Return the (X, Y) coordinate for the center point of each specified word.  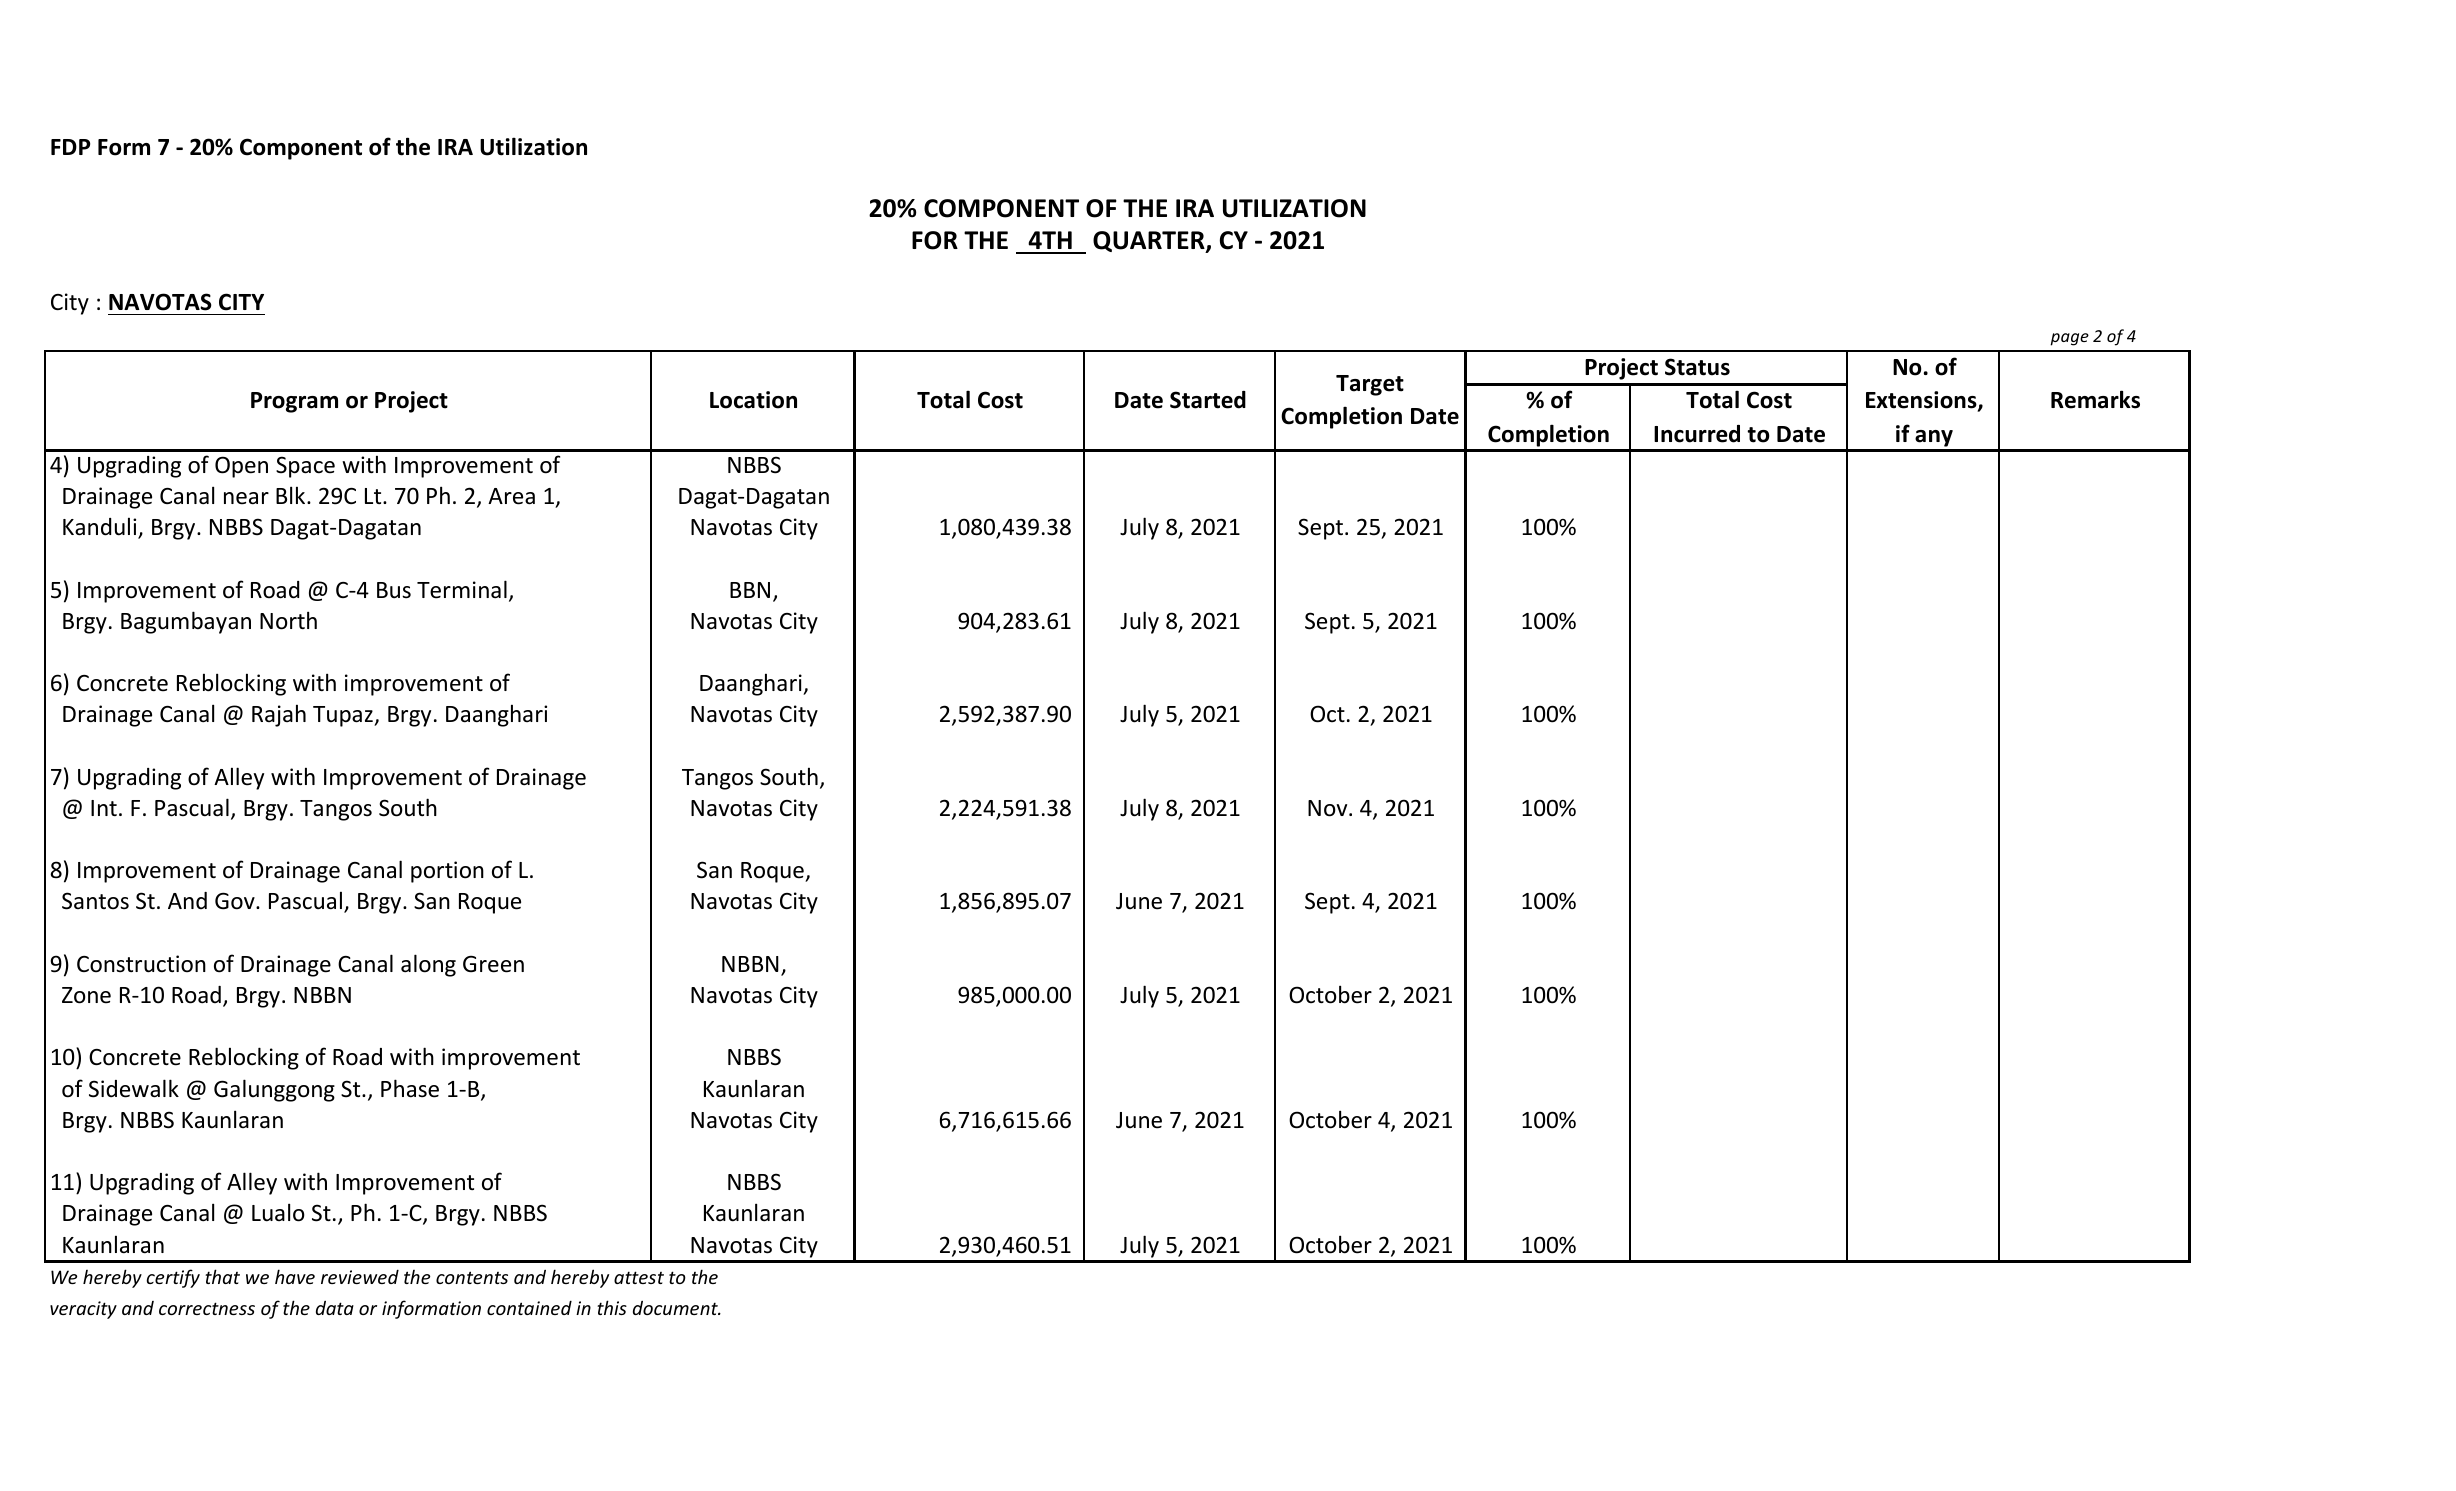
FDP (70, 147)
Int (104, 808)
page (2069, 339)
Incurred (1697, 434)
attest (639, 1277)
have (295, 1276)
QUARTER (1150, 242)
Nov (1329, 808)
